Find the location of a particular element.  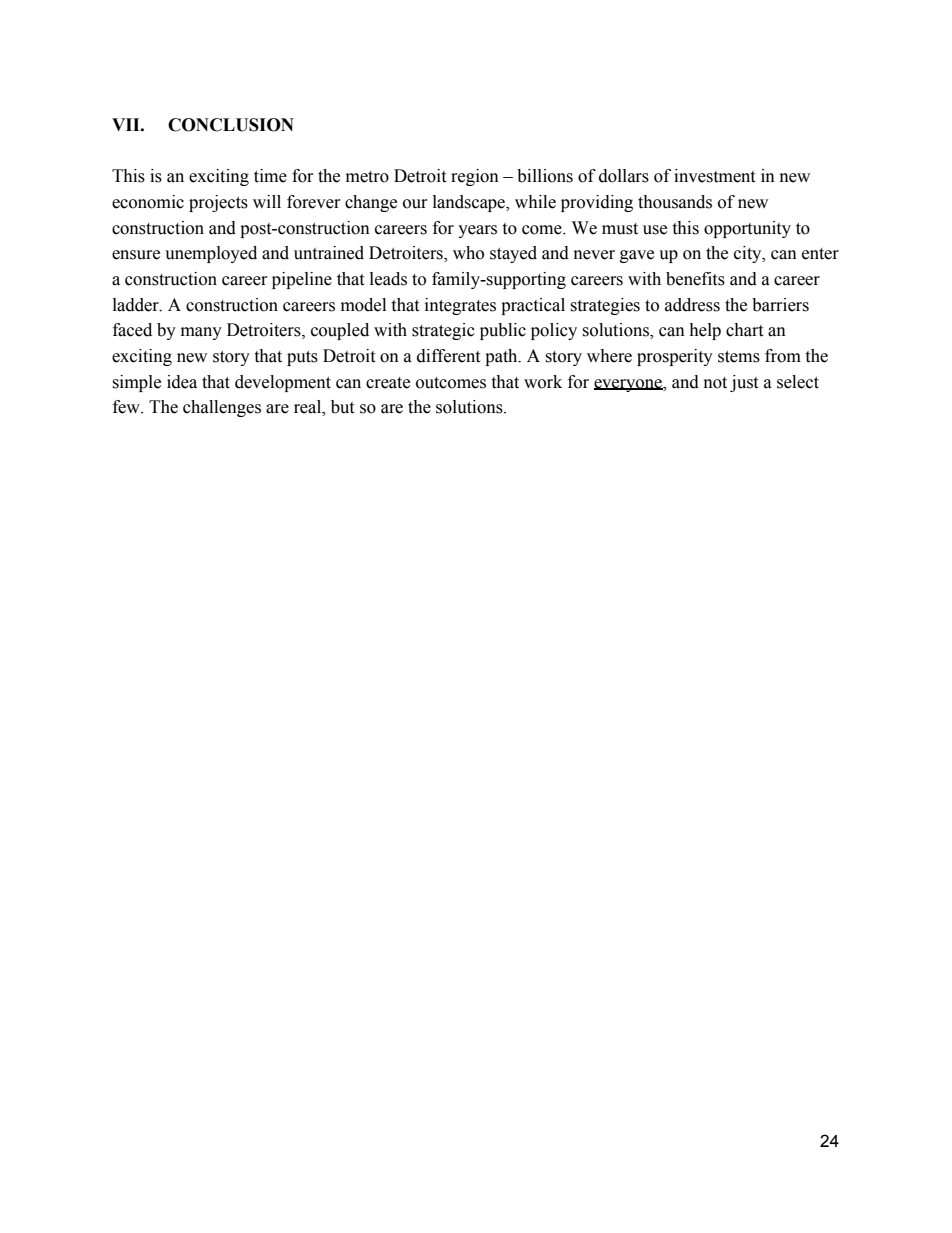

CONCLUSION is located at coordinates (231, 125).
